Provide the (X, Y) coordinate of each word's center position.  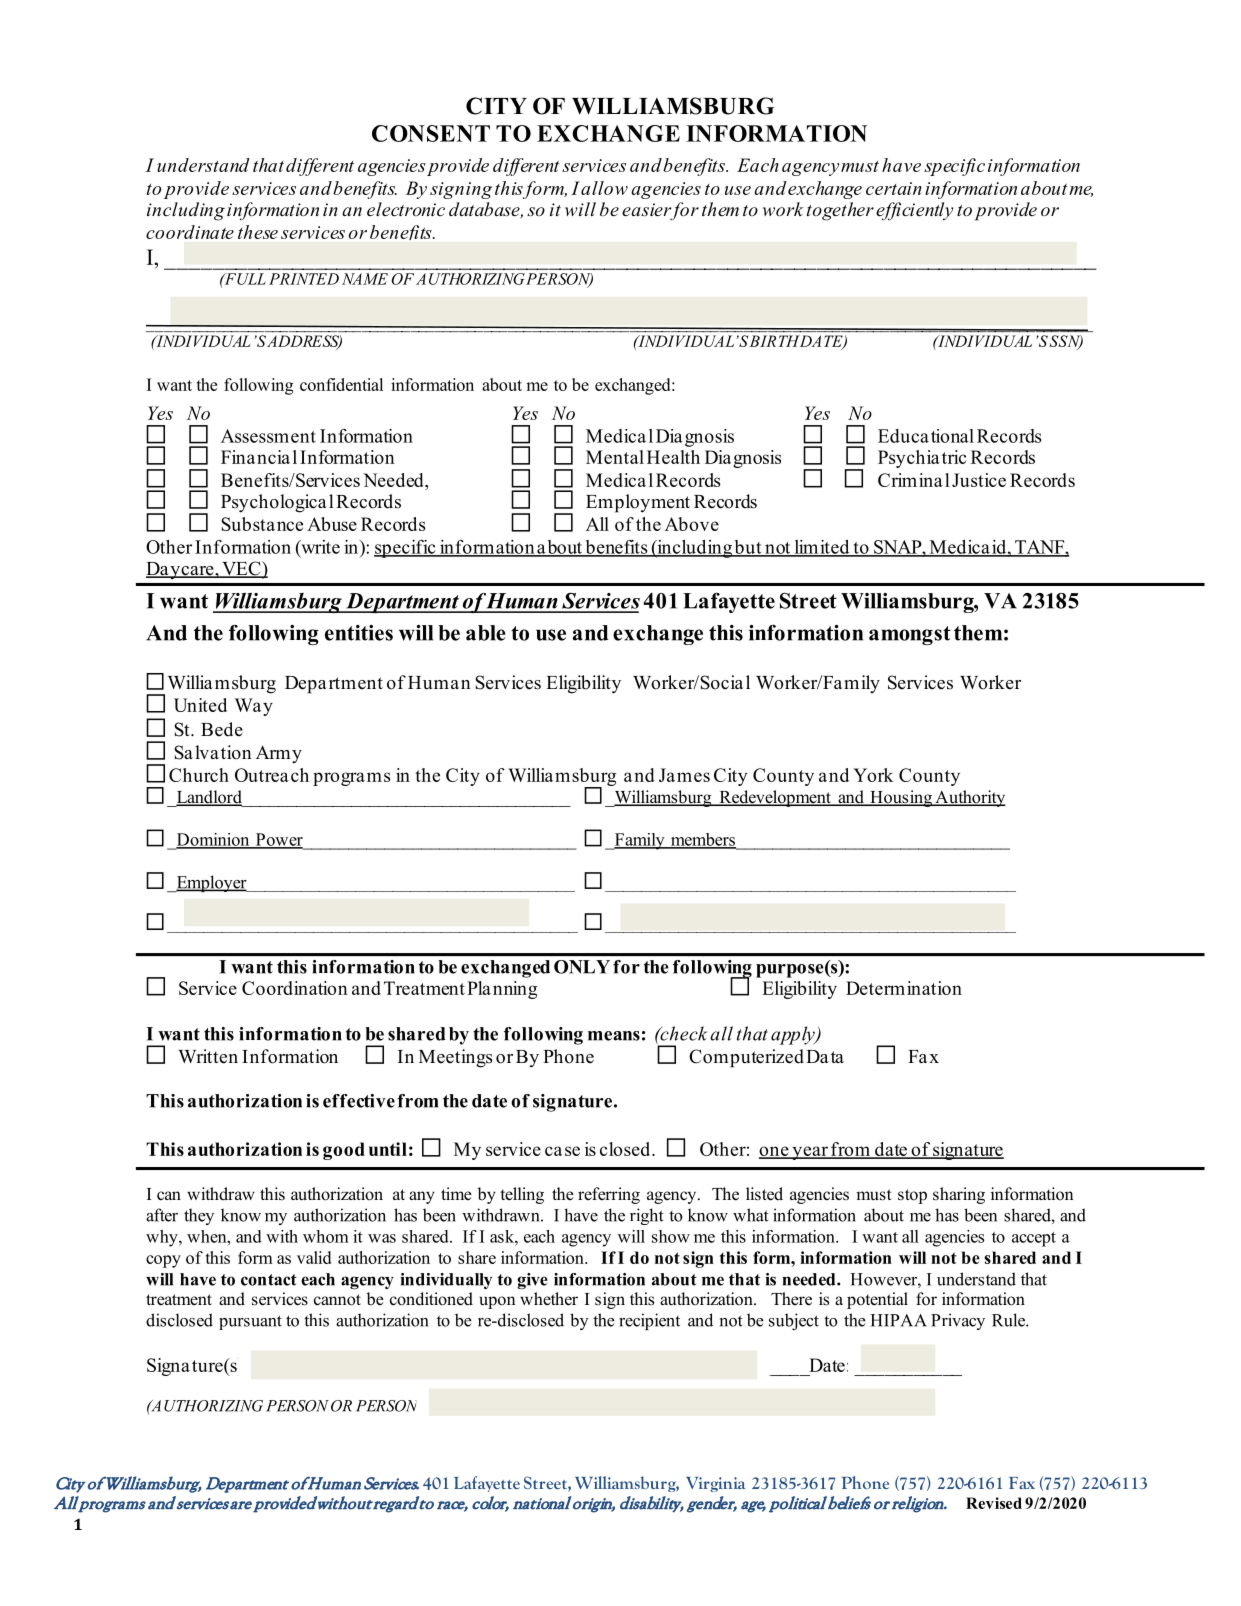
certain (894, 188)
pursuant (250, 1322)
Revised (994, 1503)
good (344, 1151)
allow (604, 188)
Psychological (277, 503)
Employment (638, 503)
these (258, 232)
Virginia (715, 1484)
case (562, 1151)
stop (912, 1196)
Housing (901, 798)
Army (279, 754)
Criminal (914, 480)
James (684, 775)
